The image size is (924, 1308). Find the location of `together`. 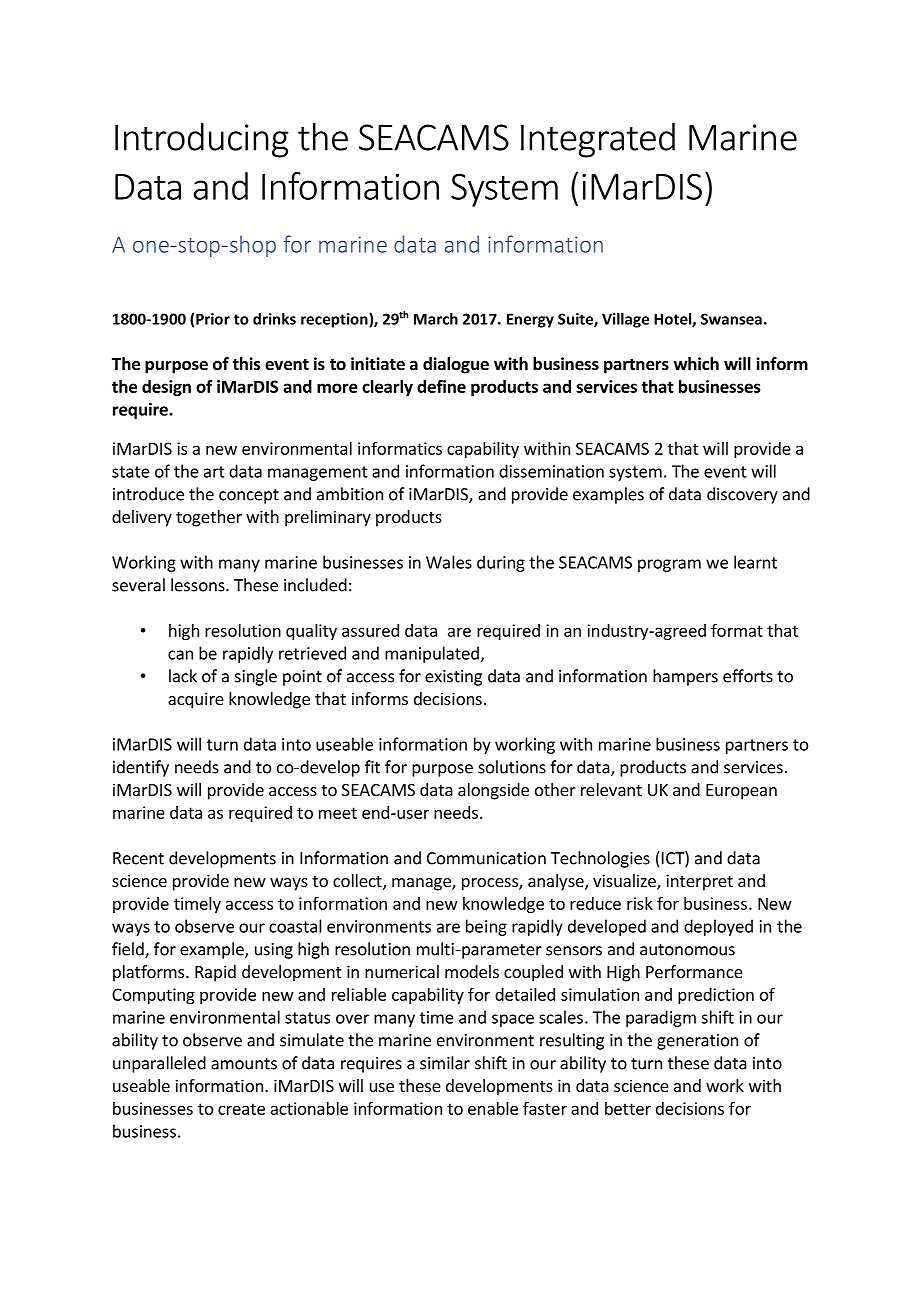

together is located at coordinates (209, 518).
